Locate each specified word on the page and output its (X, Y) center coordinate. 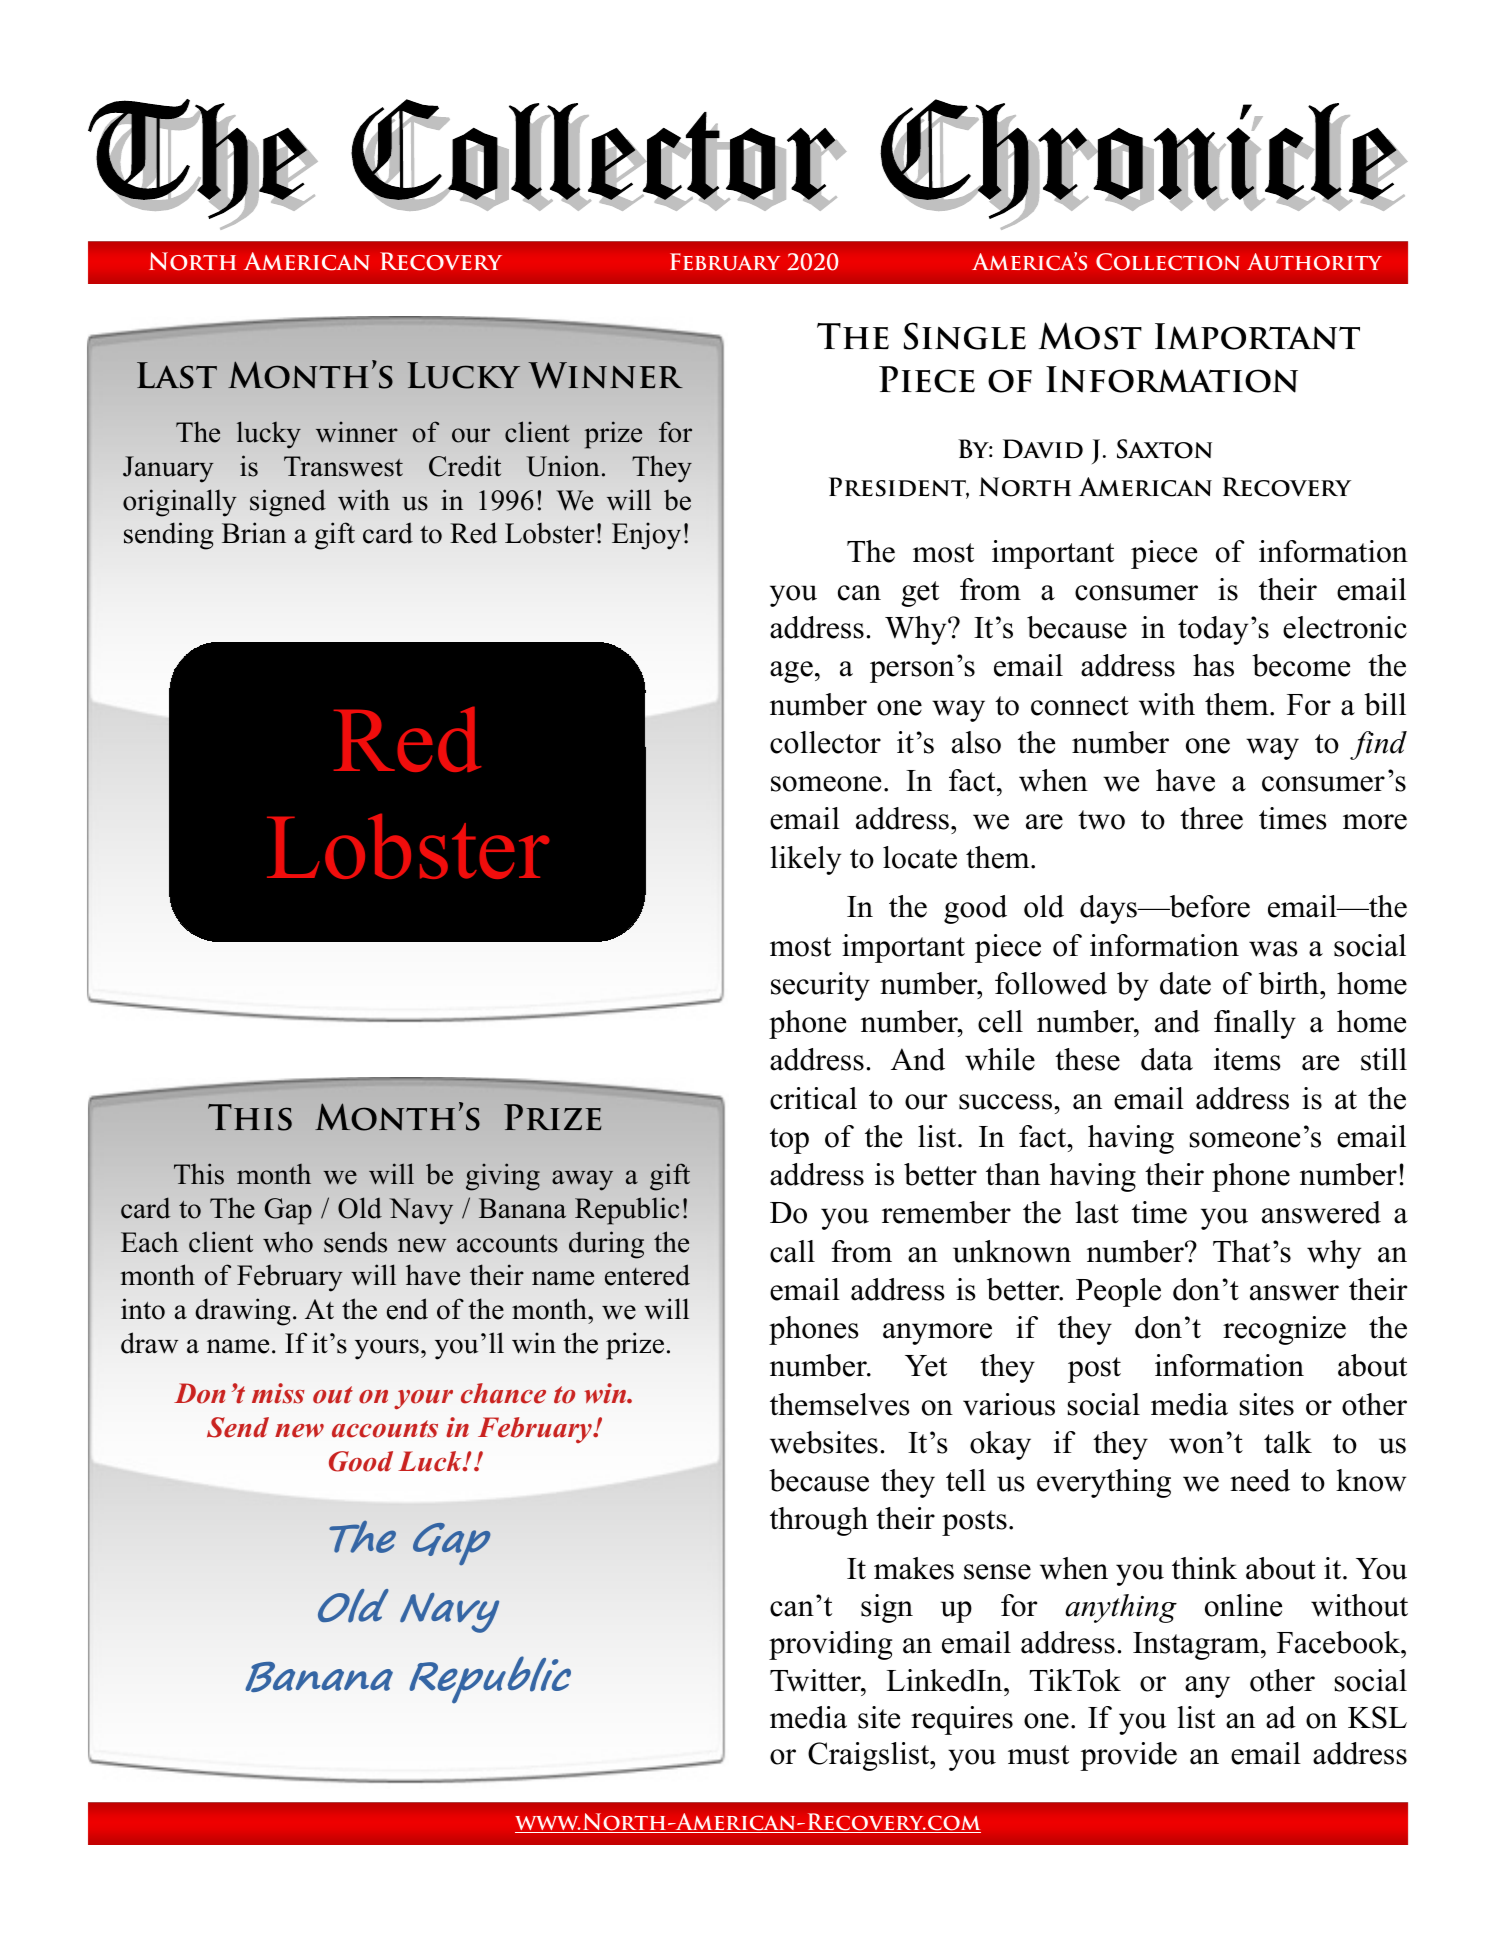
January (168, 469)
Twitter (816, 1680)
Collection (1168, 262)
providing (830, 1645)
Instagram (1197, 1646)
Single (965, 336)
